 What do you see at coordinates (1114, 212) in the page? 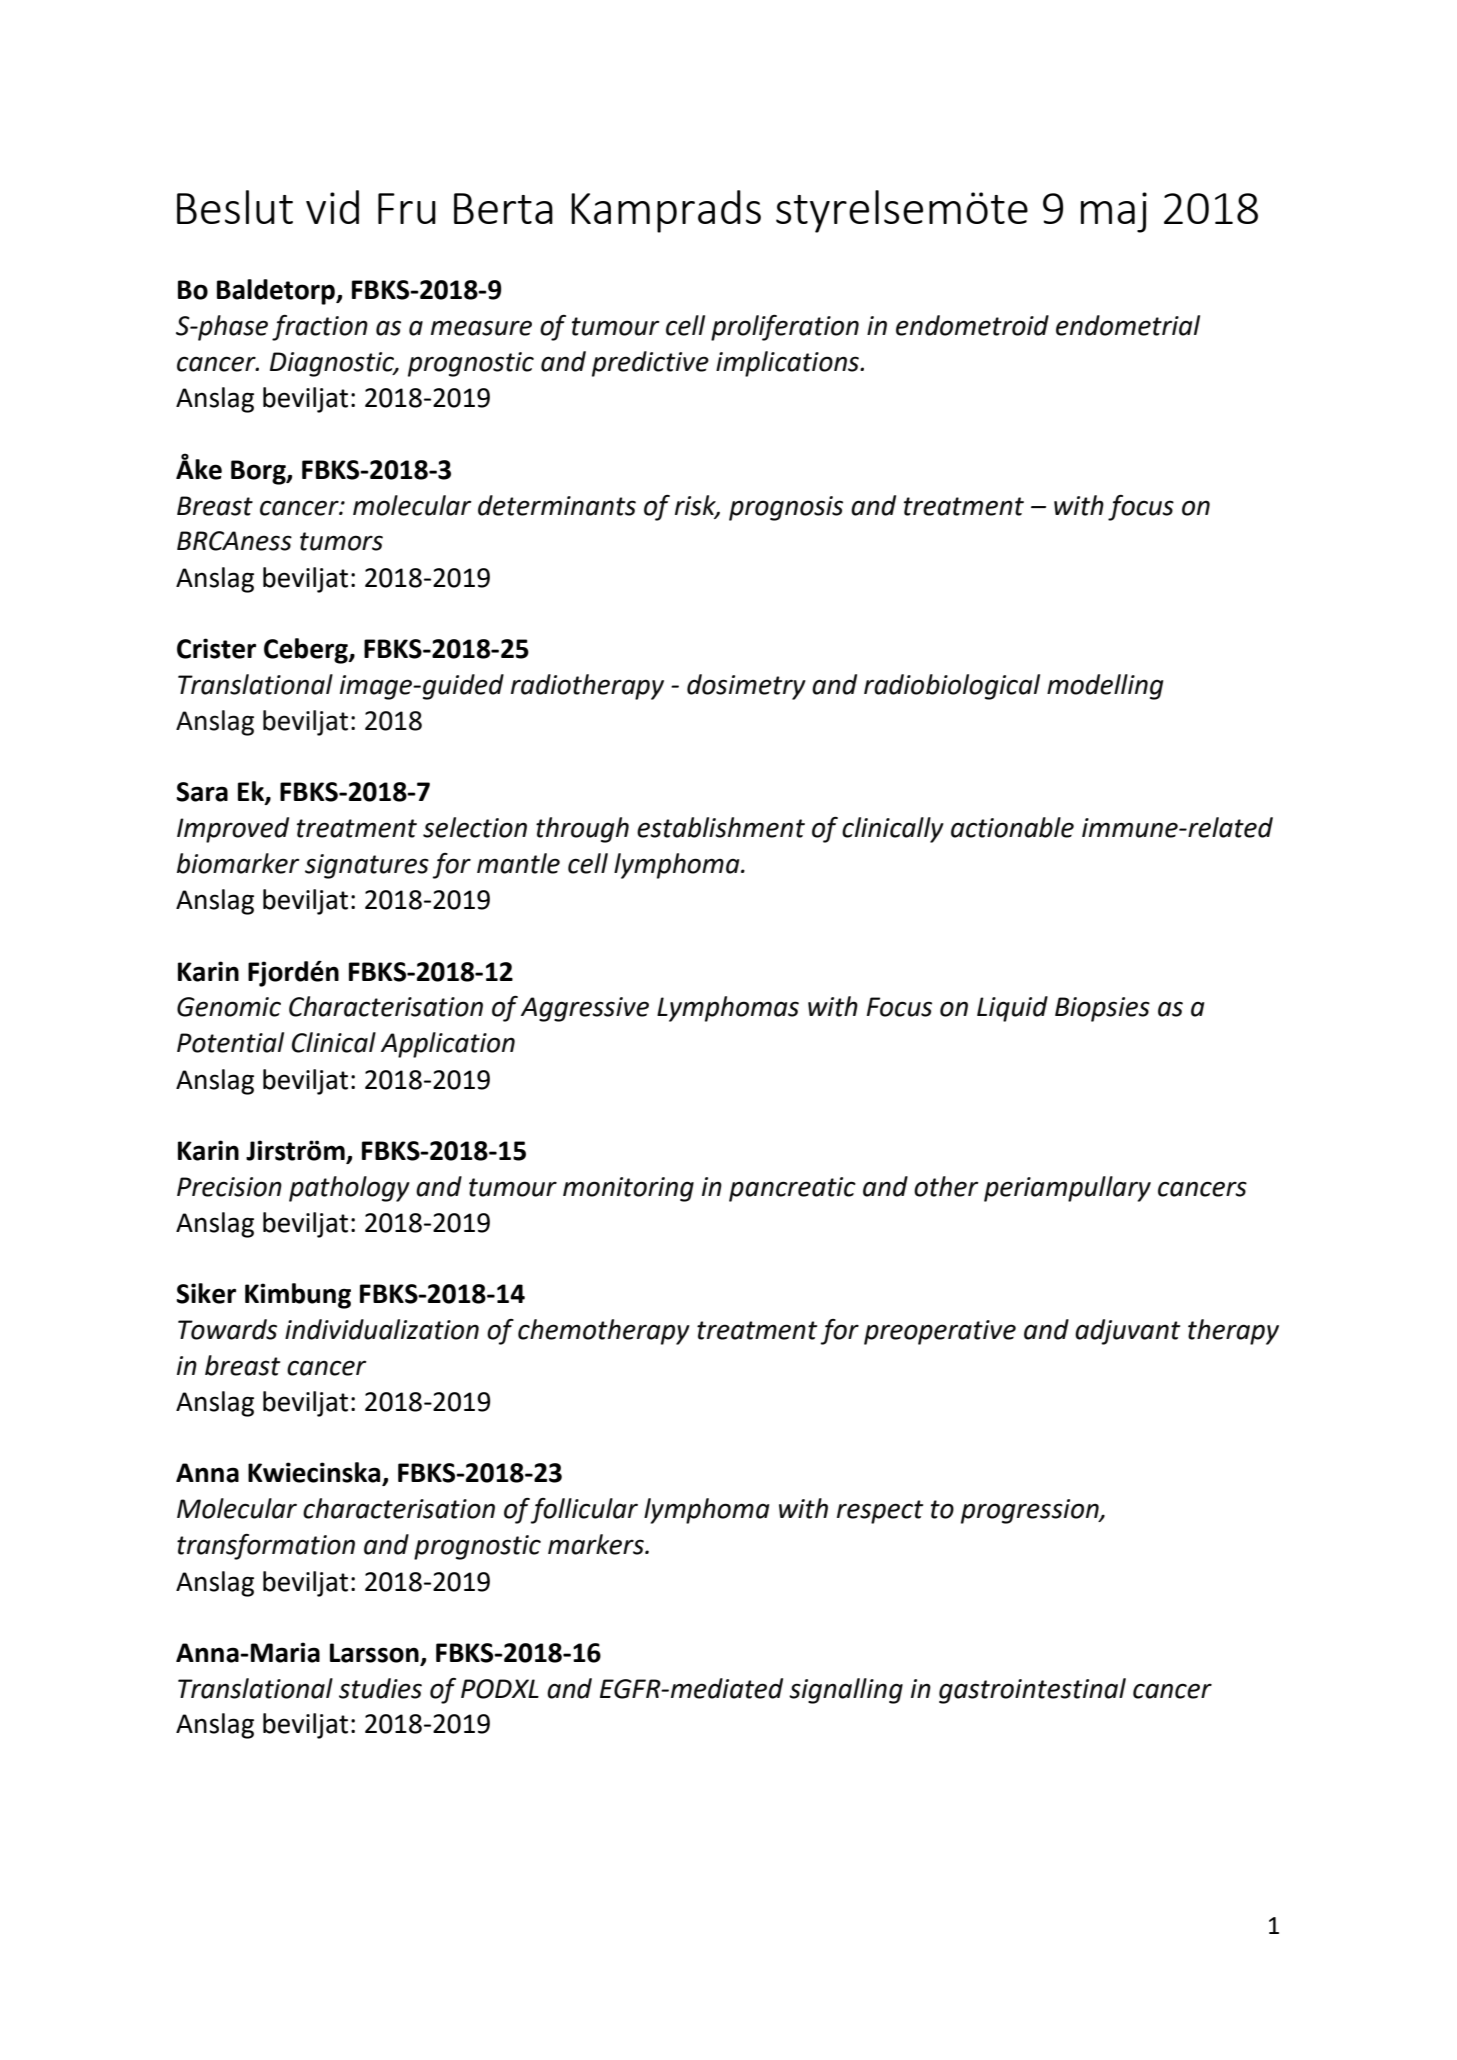
I see `maj` at bounding box center [1114, 212].
